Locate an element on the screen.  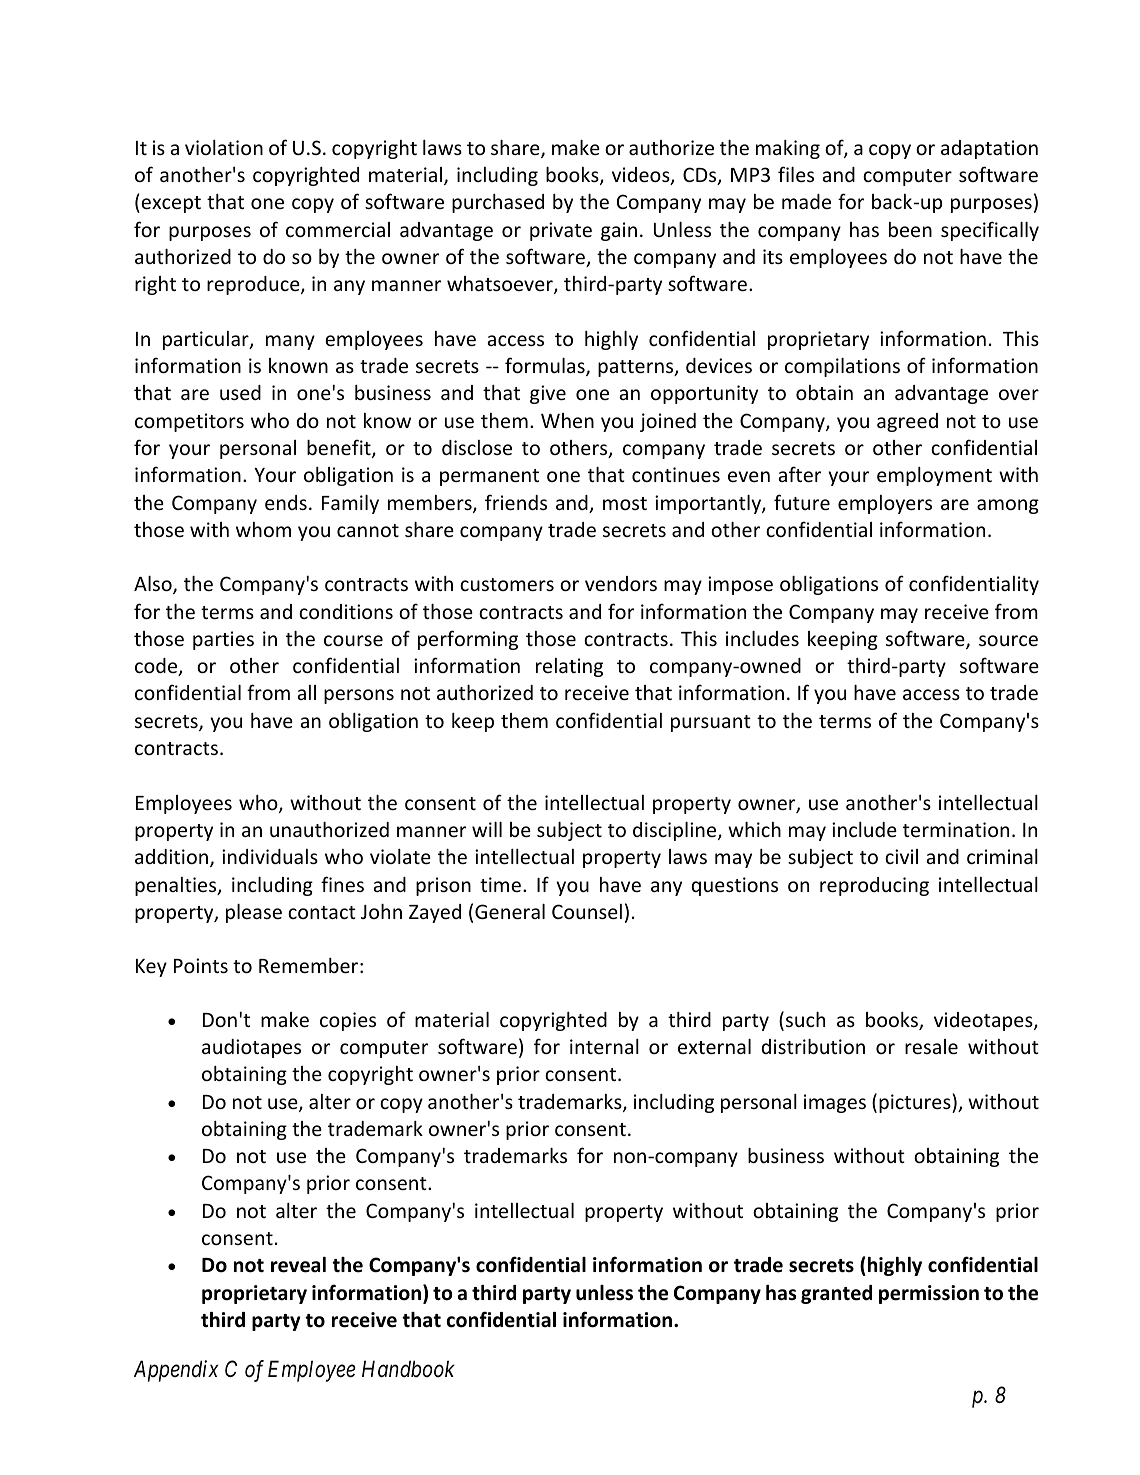
resale is located at coordinates (931, 1046).
